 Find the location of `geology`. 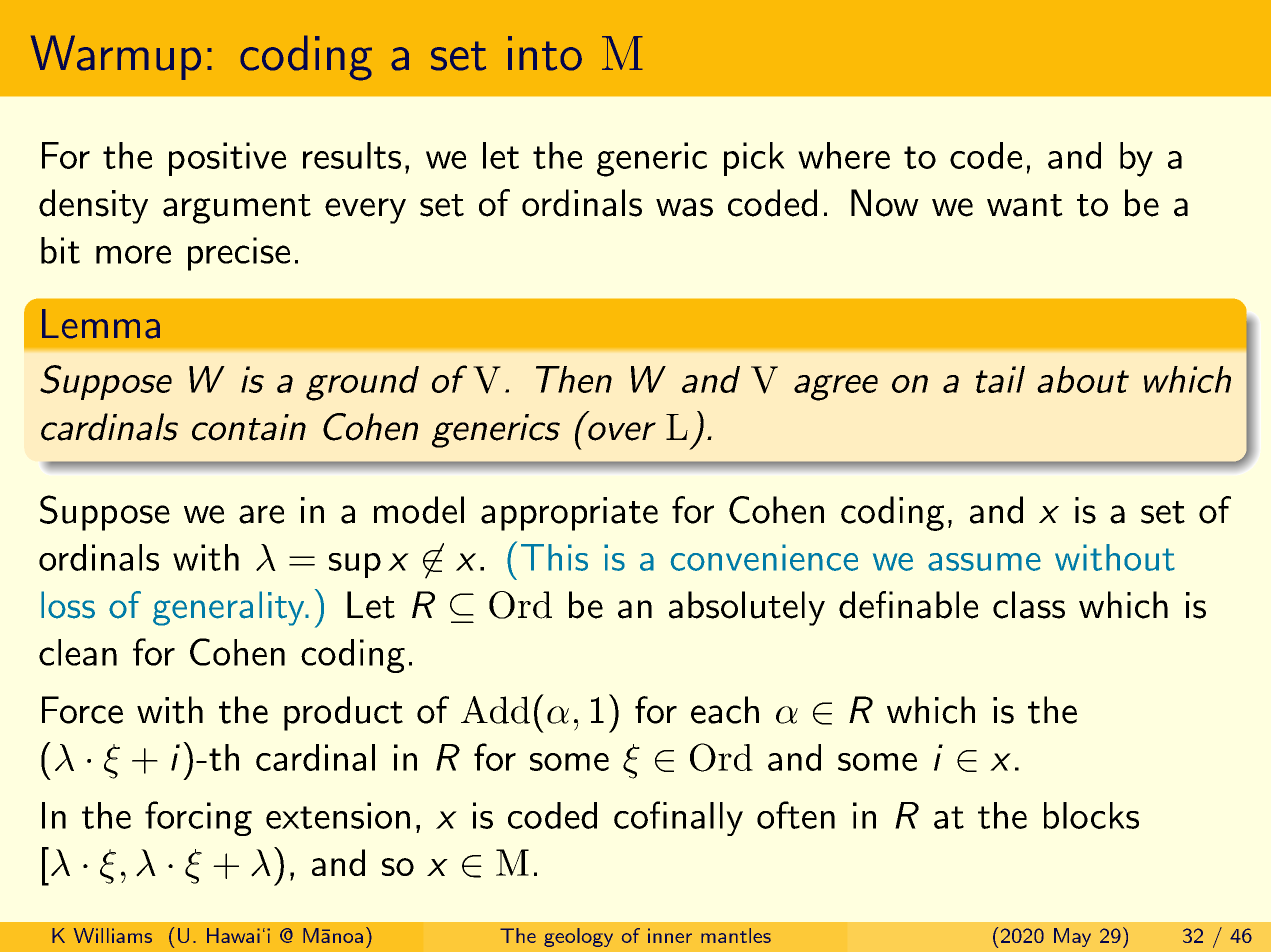

geology is located at coordinates (578, 937).
